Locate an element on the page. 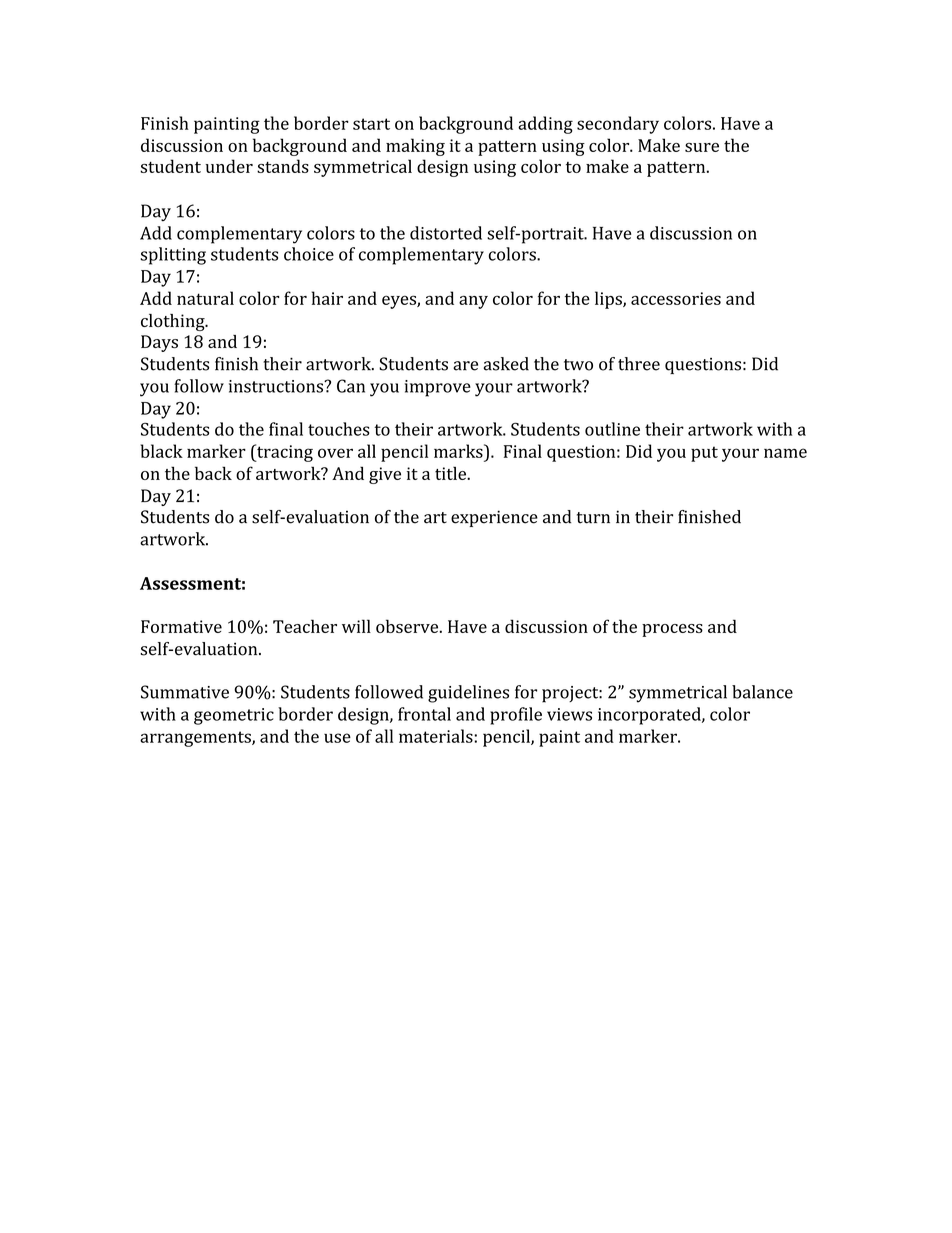  marks is located at coordinates (459, 451).
